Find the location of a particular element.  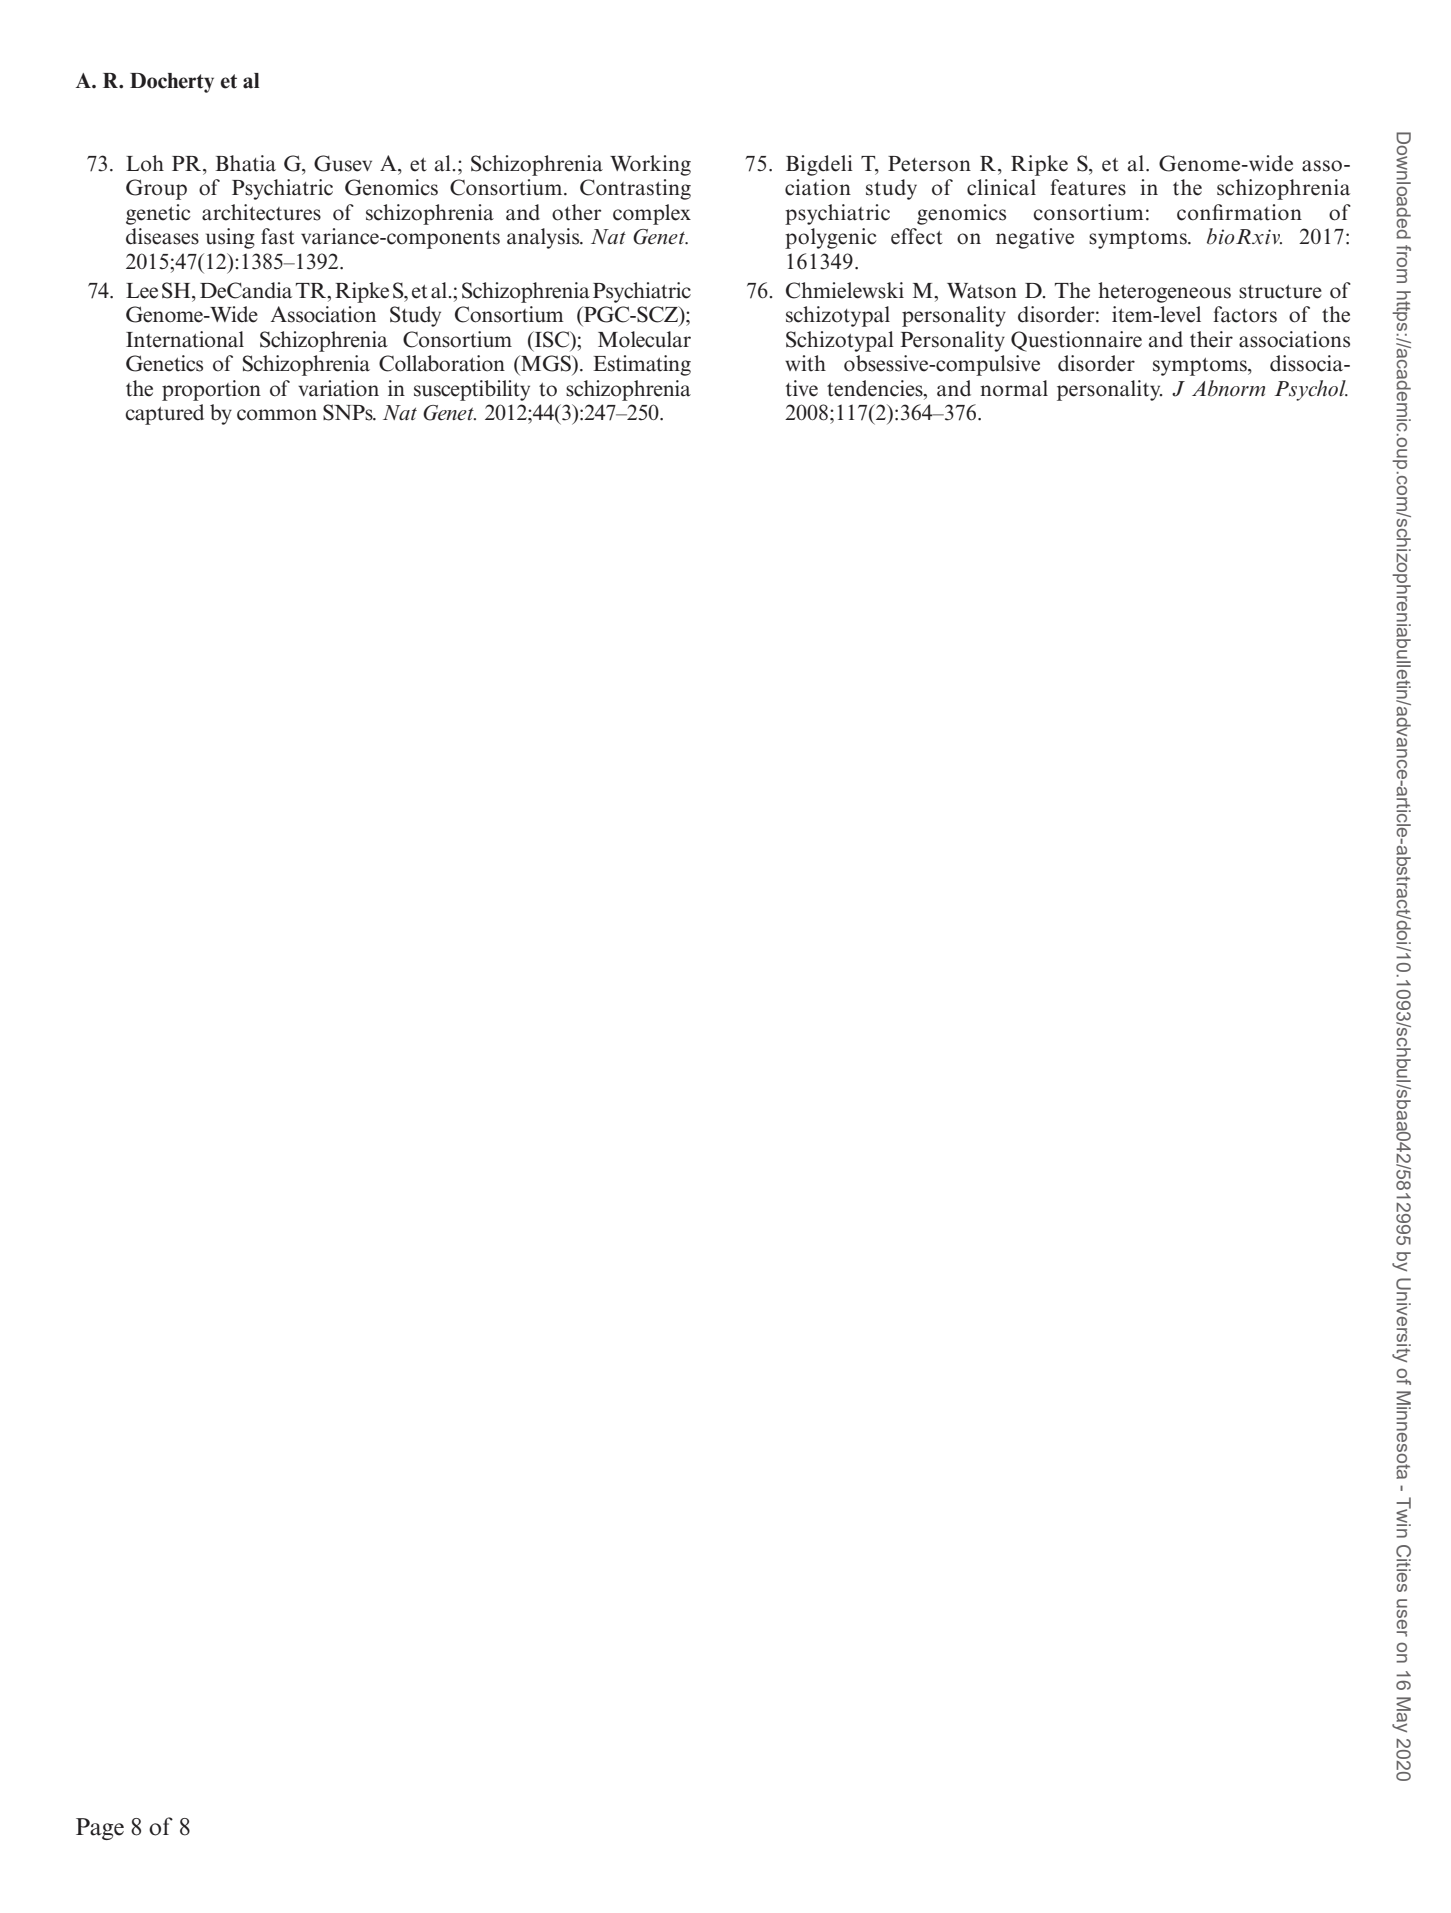

common is located at coordinates (277, 415).
